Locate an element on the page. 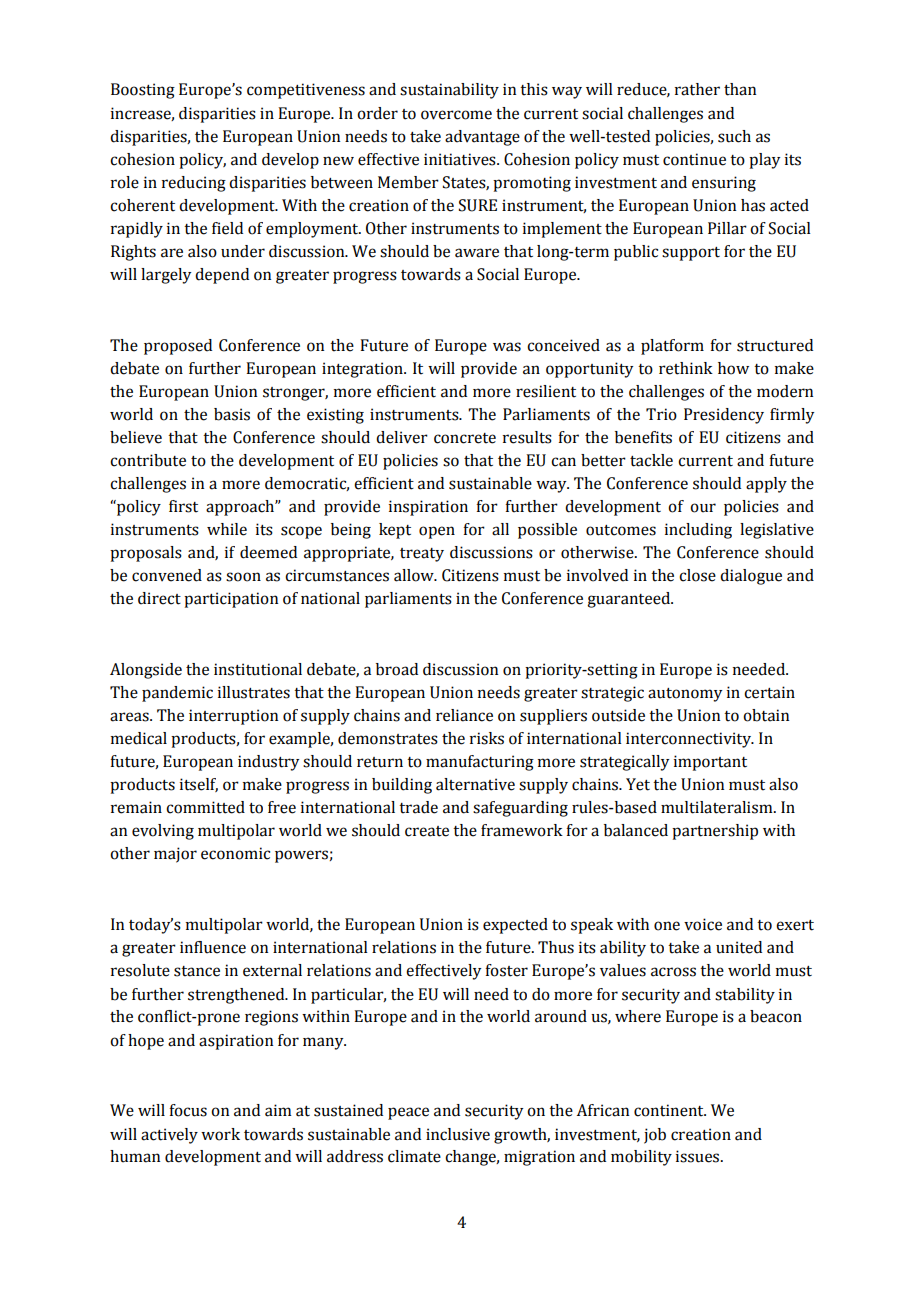 This page has height=1308, width=924. participation is located at coordinates (231, 600).
